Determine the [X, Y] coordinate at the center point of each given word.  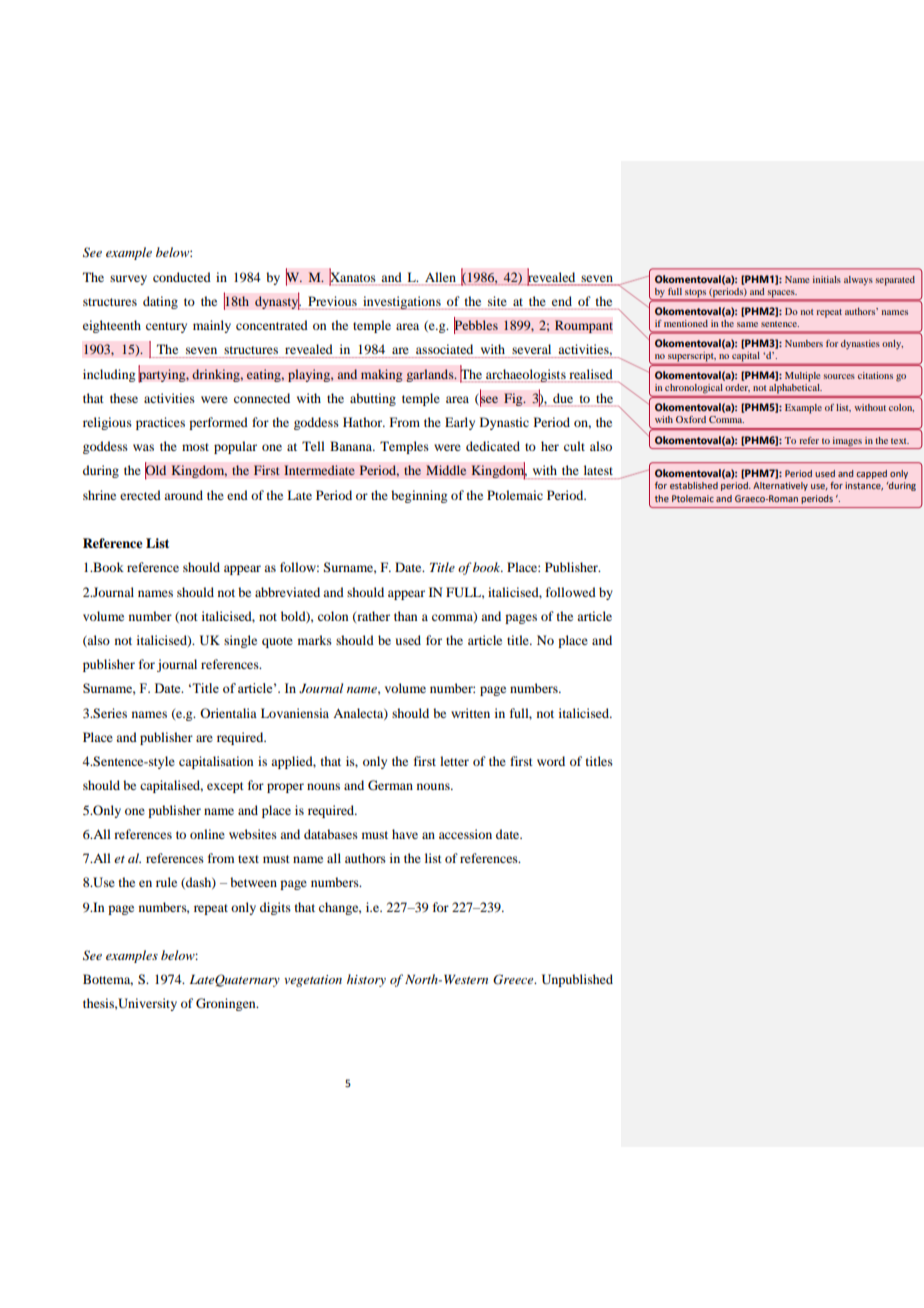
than [405, 616]
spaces [782, 293]
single [240, 641]
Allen [440, 277]
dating [160, 302]
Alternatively [780, 486]
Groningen [227, 1004]
